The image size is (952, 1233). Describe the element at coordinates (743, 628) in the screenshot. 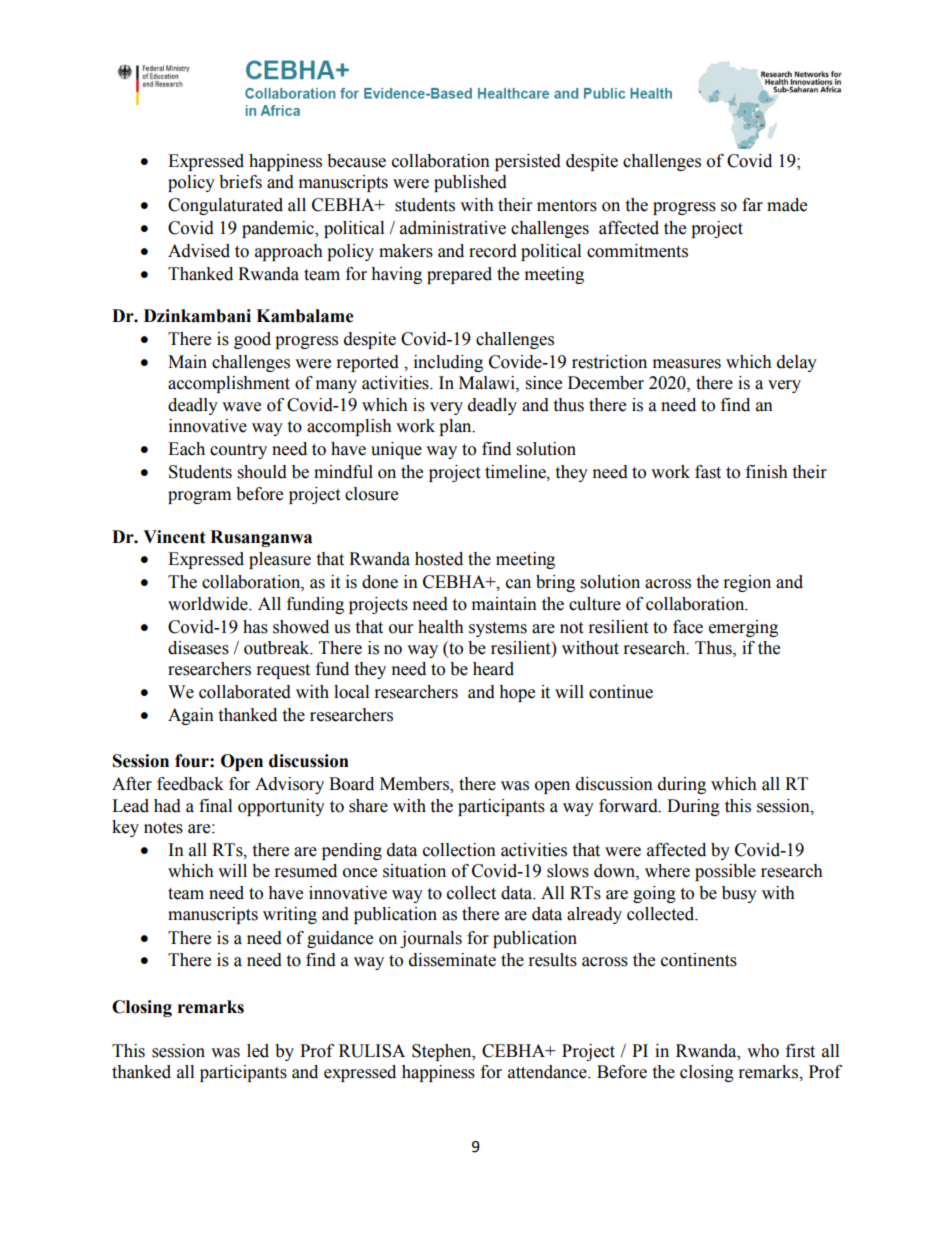

I see `emerging` at that location.
